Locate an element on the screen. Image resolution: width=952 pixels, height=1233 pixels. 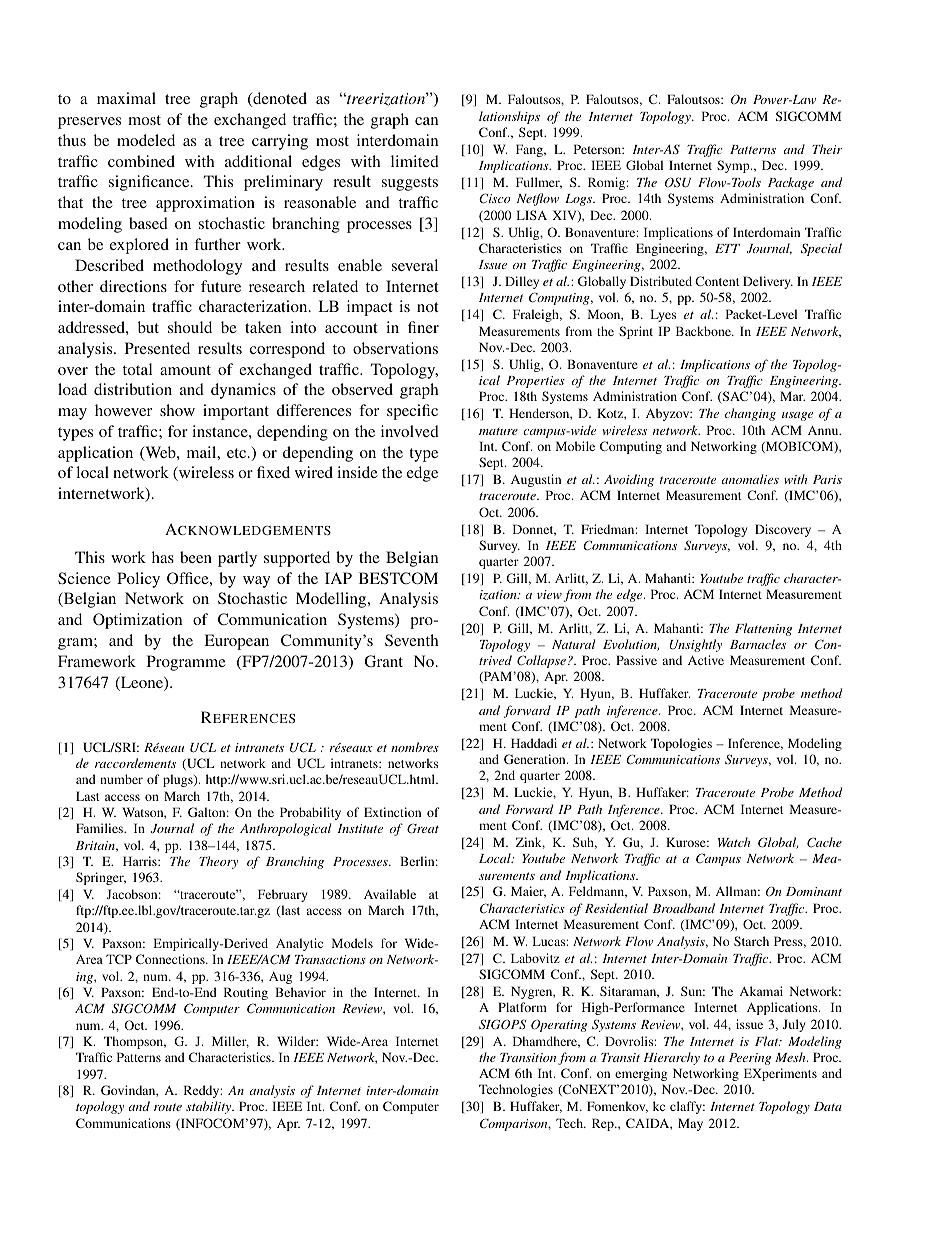
Unsightly is located at coordinates (695, 645).
